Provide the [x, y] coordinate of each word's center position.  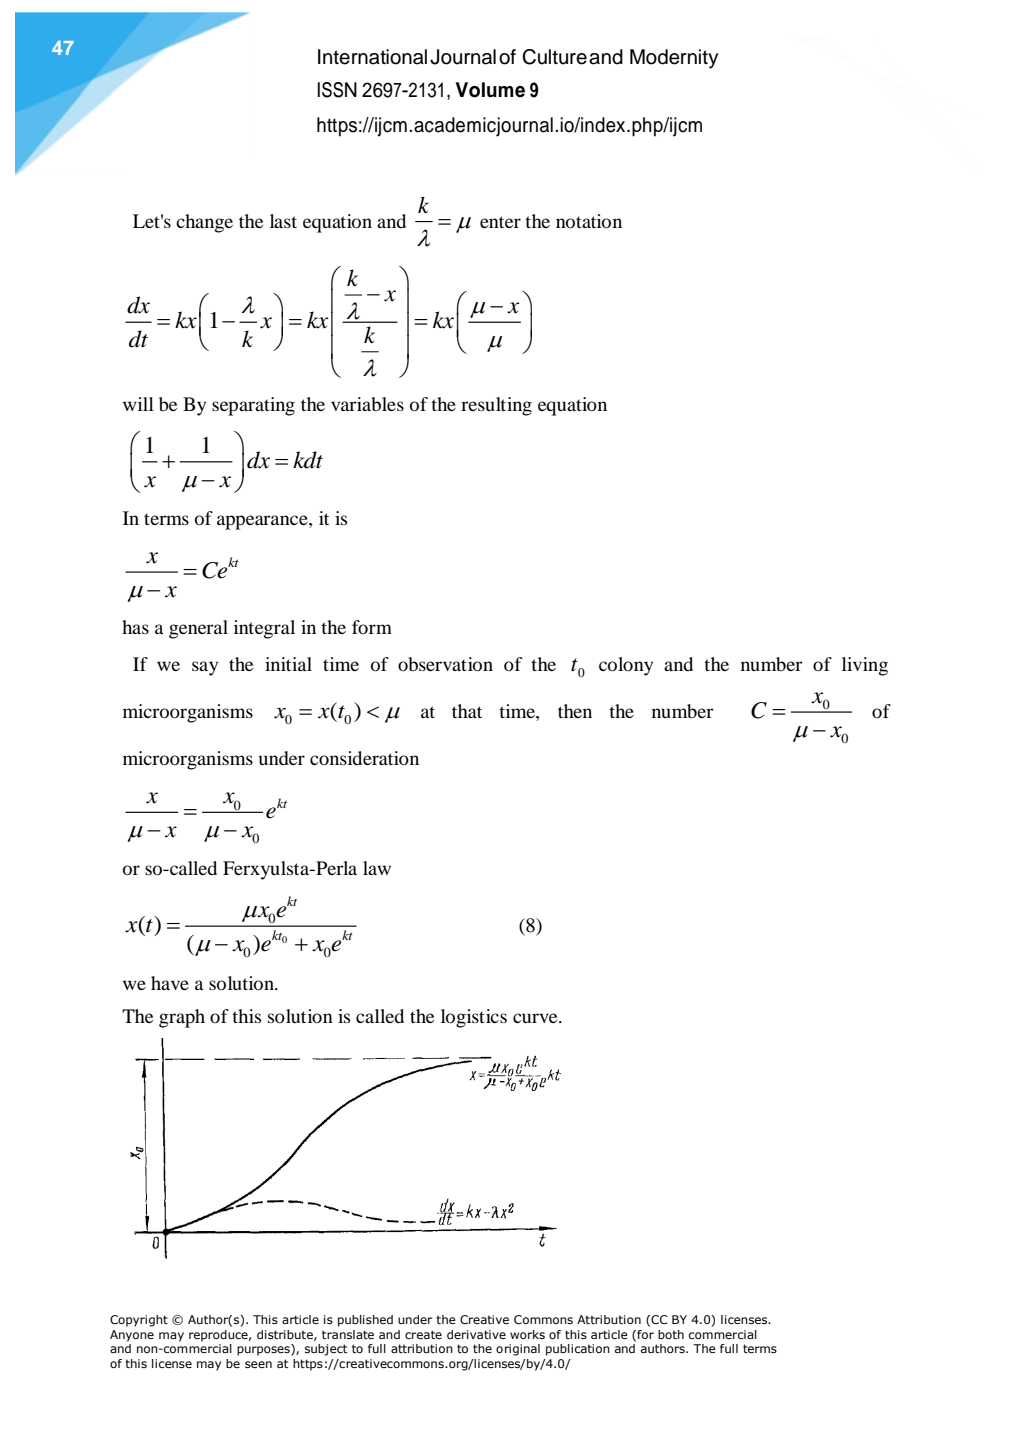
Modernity [674, 59]
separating [253, 406]
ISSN [337, 90]
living [865, 666]
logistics [474, 1018]
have [170, 983]
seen [258, 1364]
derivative [476, 1334]
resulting [496, 406]
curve [536, 1018]
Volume [490, 90]
